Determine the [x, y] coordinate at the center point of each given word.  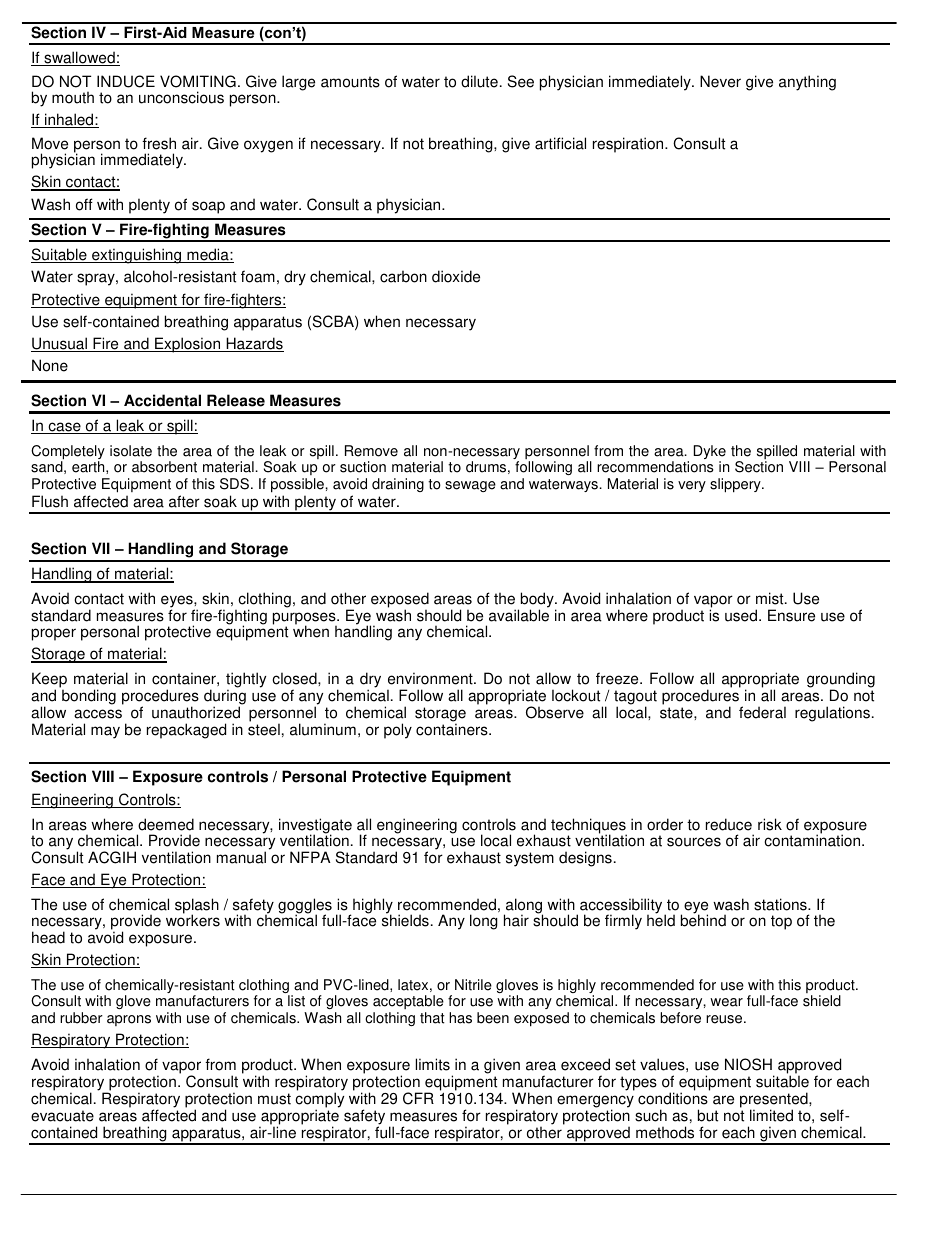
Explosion [188, 345]
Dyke [710, 453]
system [530, 859]
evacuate [62, 1116]
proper [54, 634]
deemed [166, 824]
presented [775, 1101]
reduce [729, 824]
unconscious [181, 97]
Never [720, 81]
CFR [418, 1098]
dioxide [456, 276]
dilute [479, 81]
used [742, 615]
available [519, 615]
